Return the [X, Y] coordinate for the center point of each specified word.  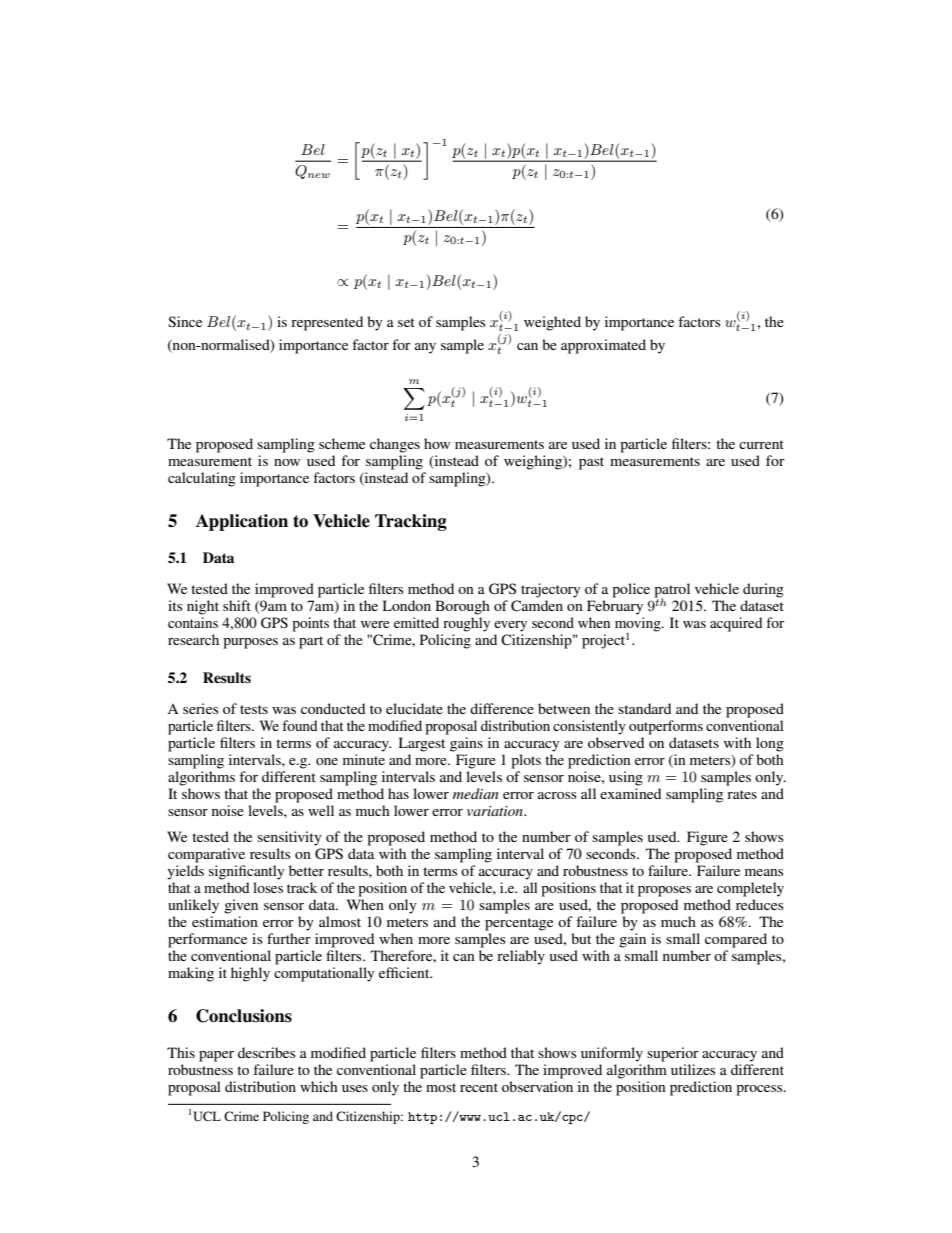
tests [254, 709]
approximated [603, 346]
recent [479, 1087]
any [425, 348]
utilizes [693, 1069]
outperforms [666, 727]
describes [266, 1052]
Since [185, 321]
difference [502, 708]
